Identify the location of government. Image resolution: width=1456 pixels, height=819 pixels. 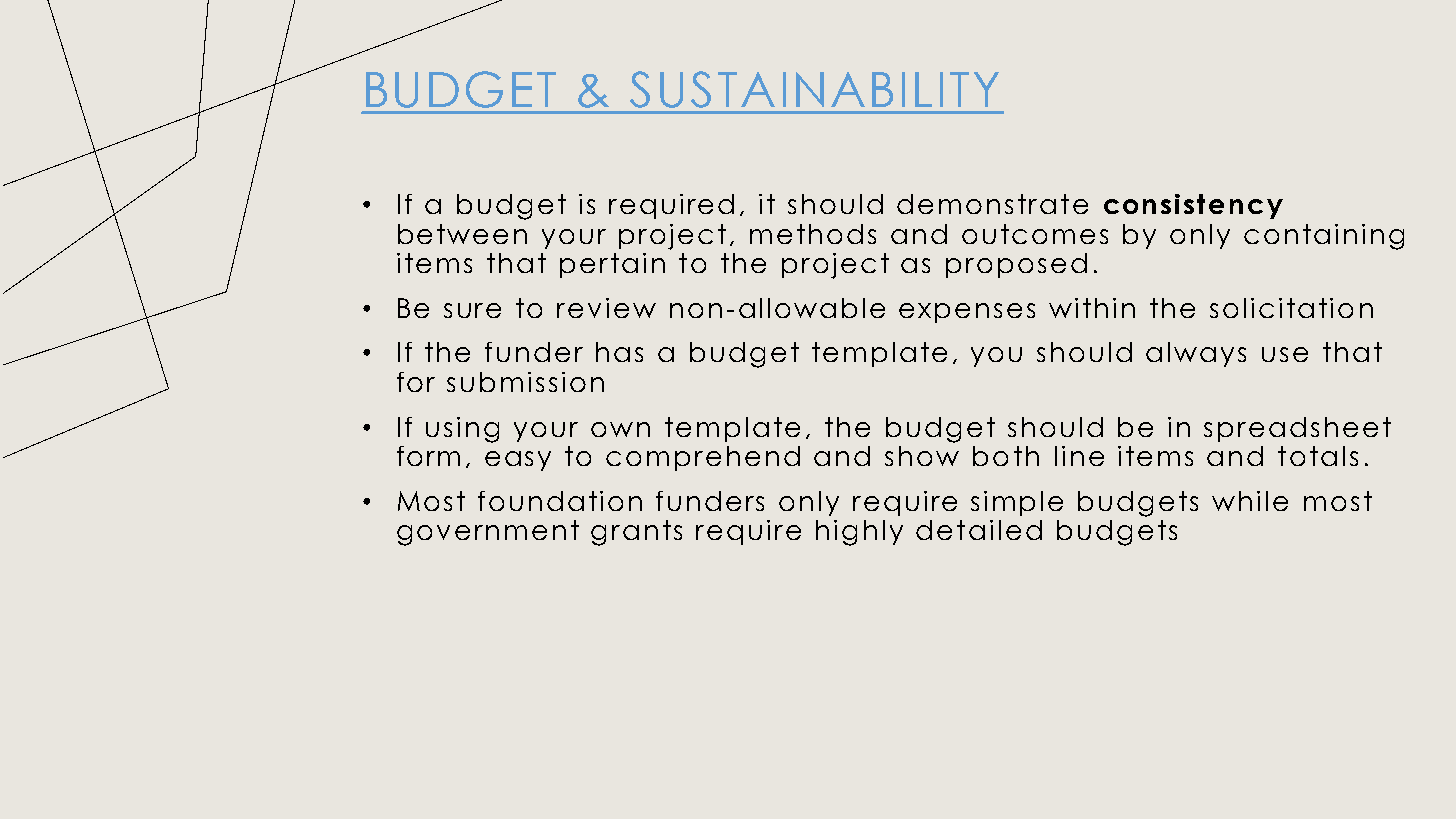
(488, 533).
